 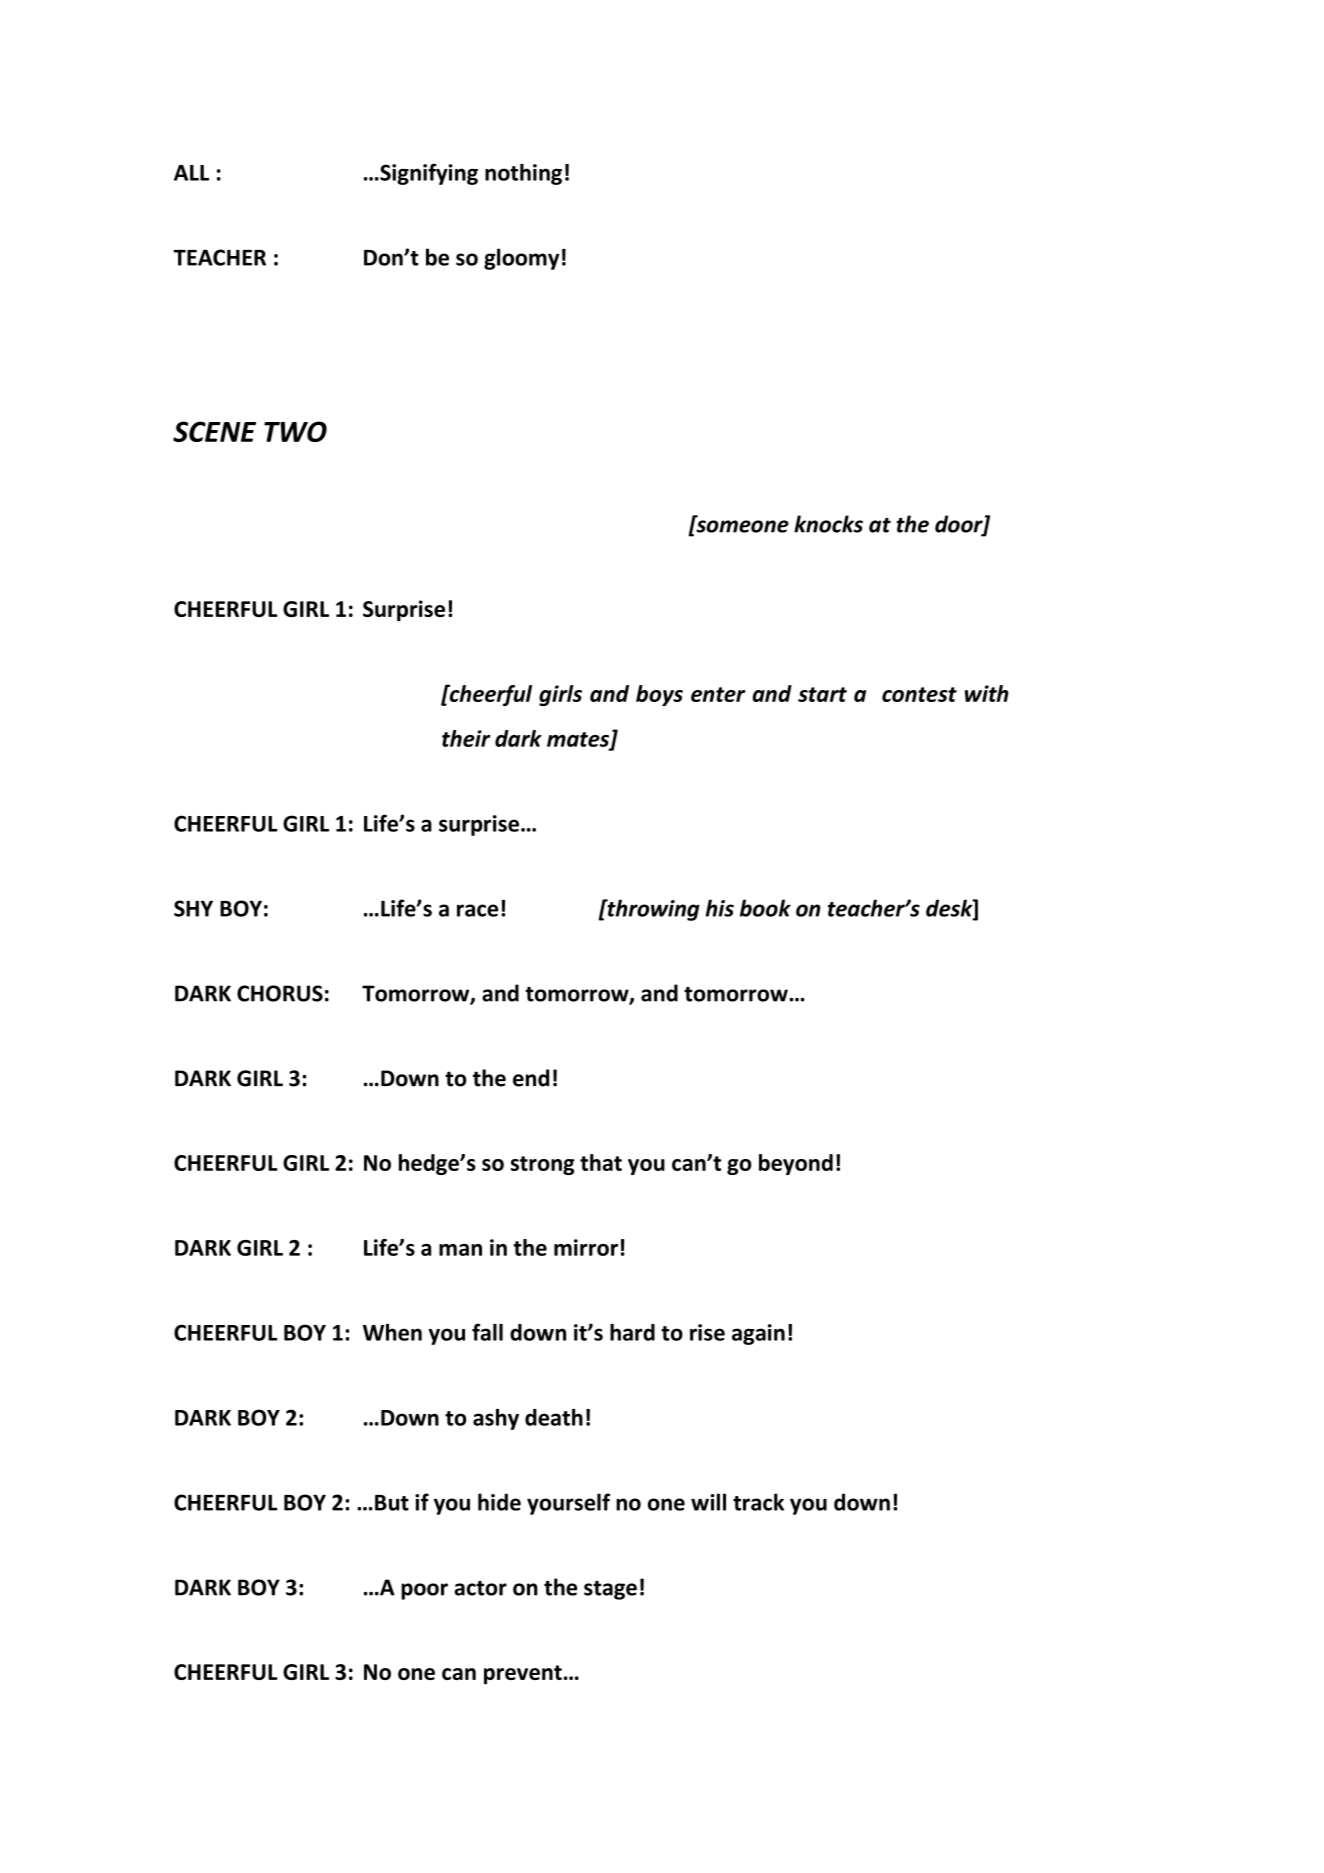 What do you see at coordinates (424, 1591) in the screenshot?
I see `poor` at bounding box center [424, 1591].
